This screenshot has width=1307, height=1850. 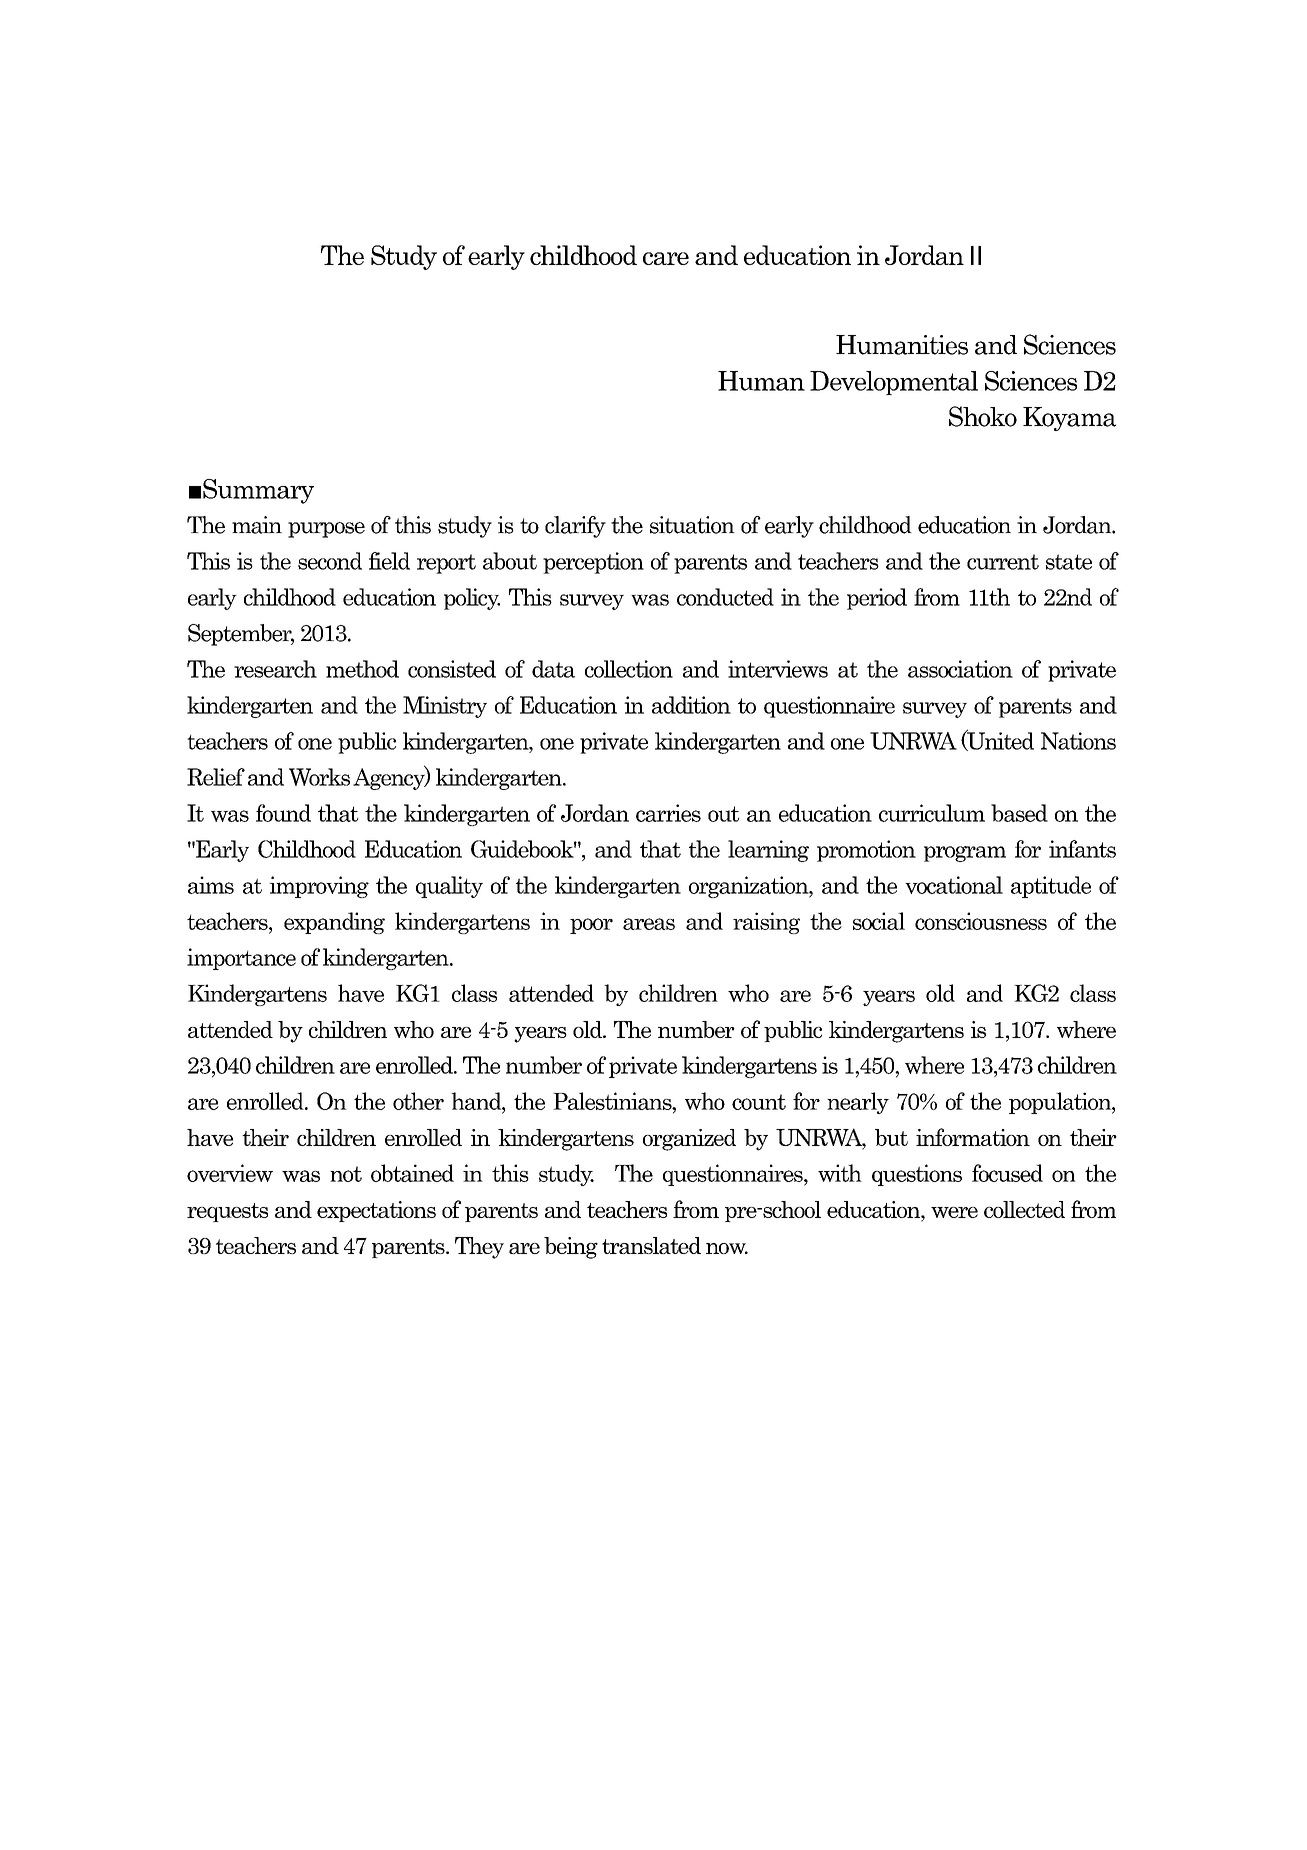 I want to click on areas, so click(x=649, y=924).
